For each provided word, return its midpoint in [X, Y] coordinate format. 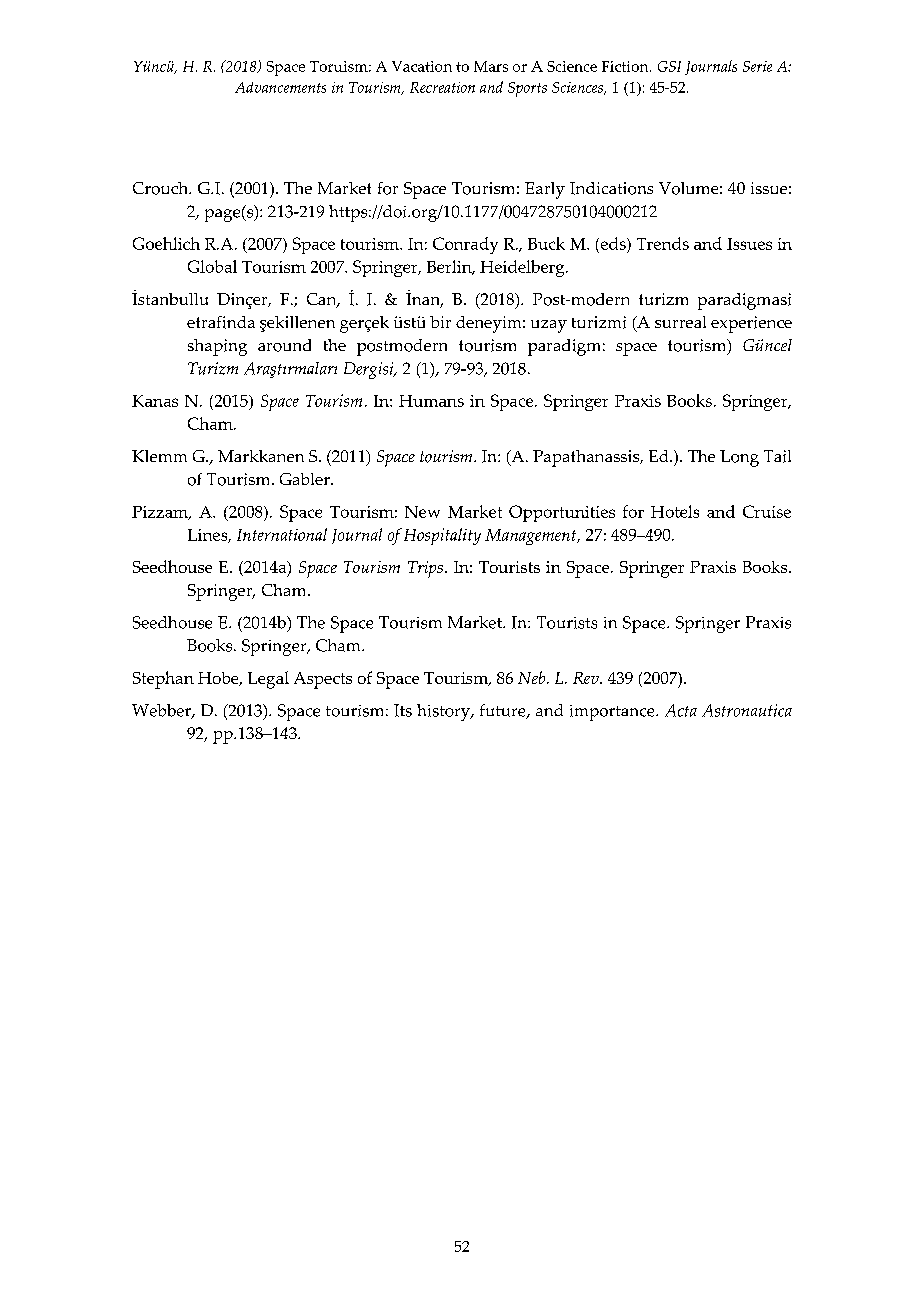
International [282, 534]
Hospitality [442, 536]
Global [212, 266]
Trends [663, 243]
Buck [546, 243]
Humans [431, 401]
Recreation [442, 87]
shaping [217, 347]
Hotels [675, 511]
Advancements [280, 87]
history [444, 712]
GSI [669, 66]
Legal [268, 680]
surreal [680, 322]
